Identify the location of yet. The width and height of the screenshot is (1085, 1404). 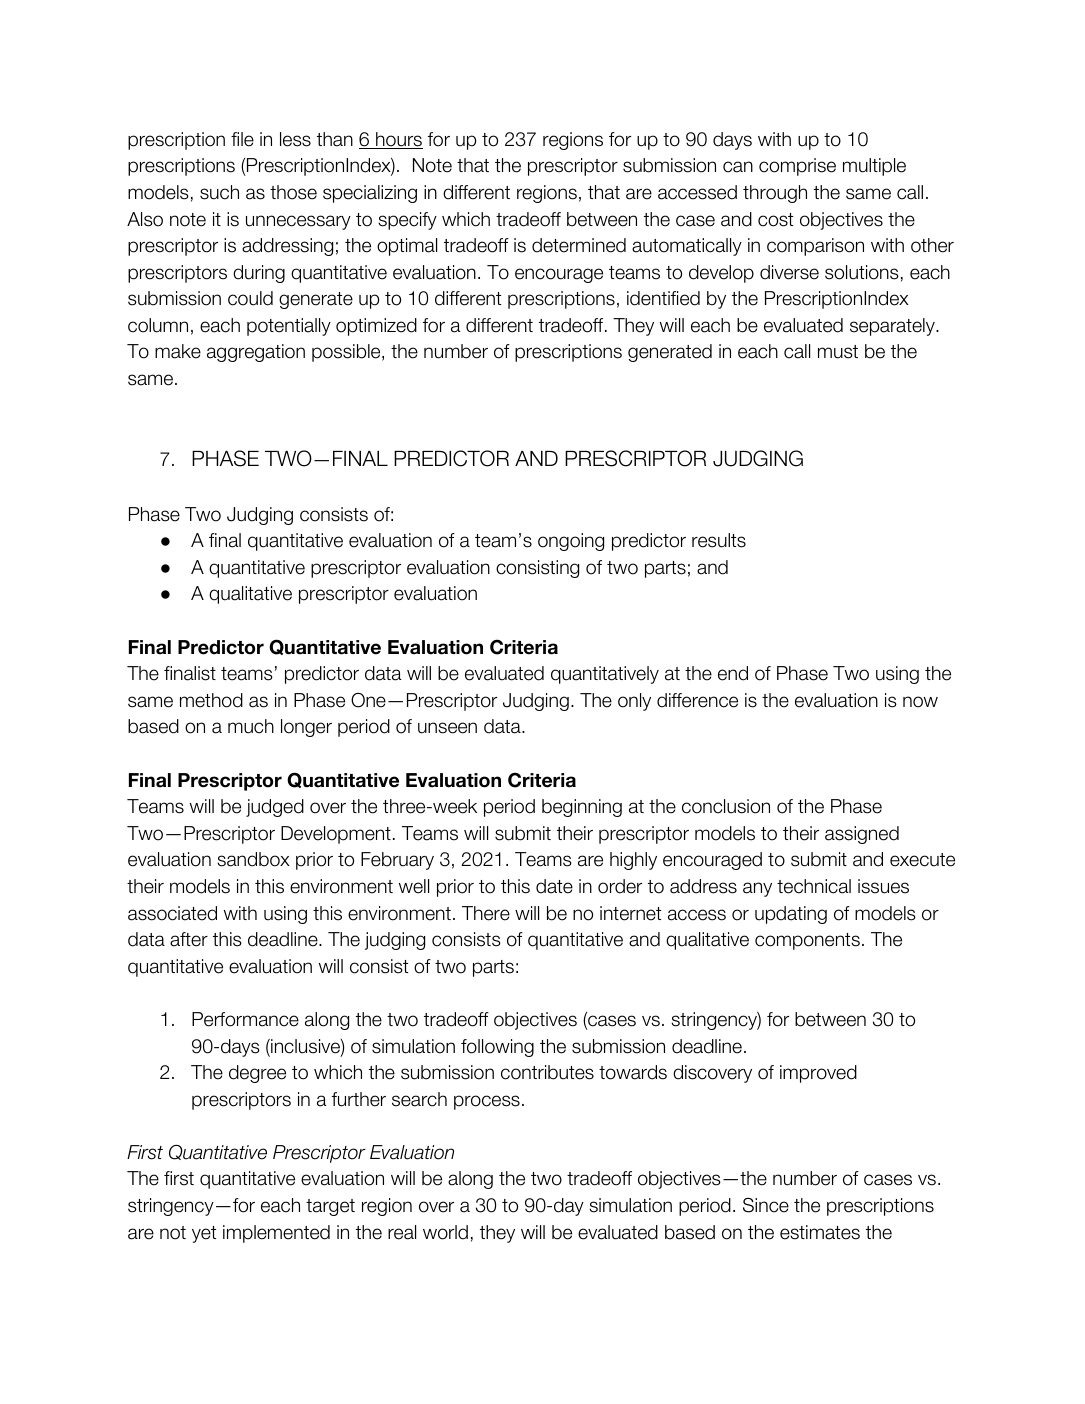
(204, 1234).
